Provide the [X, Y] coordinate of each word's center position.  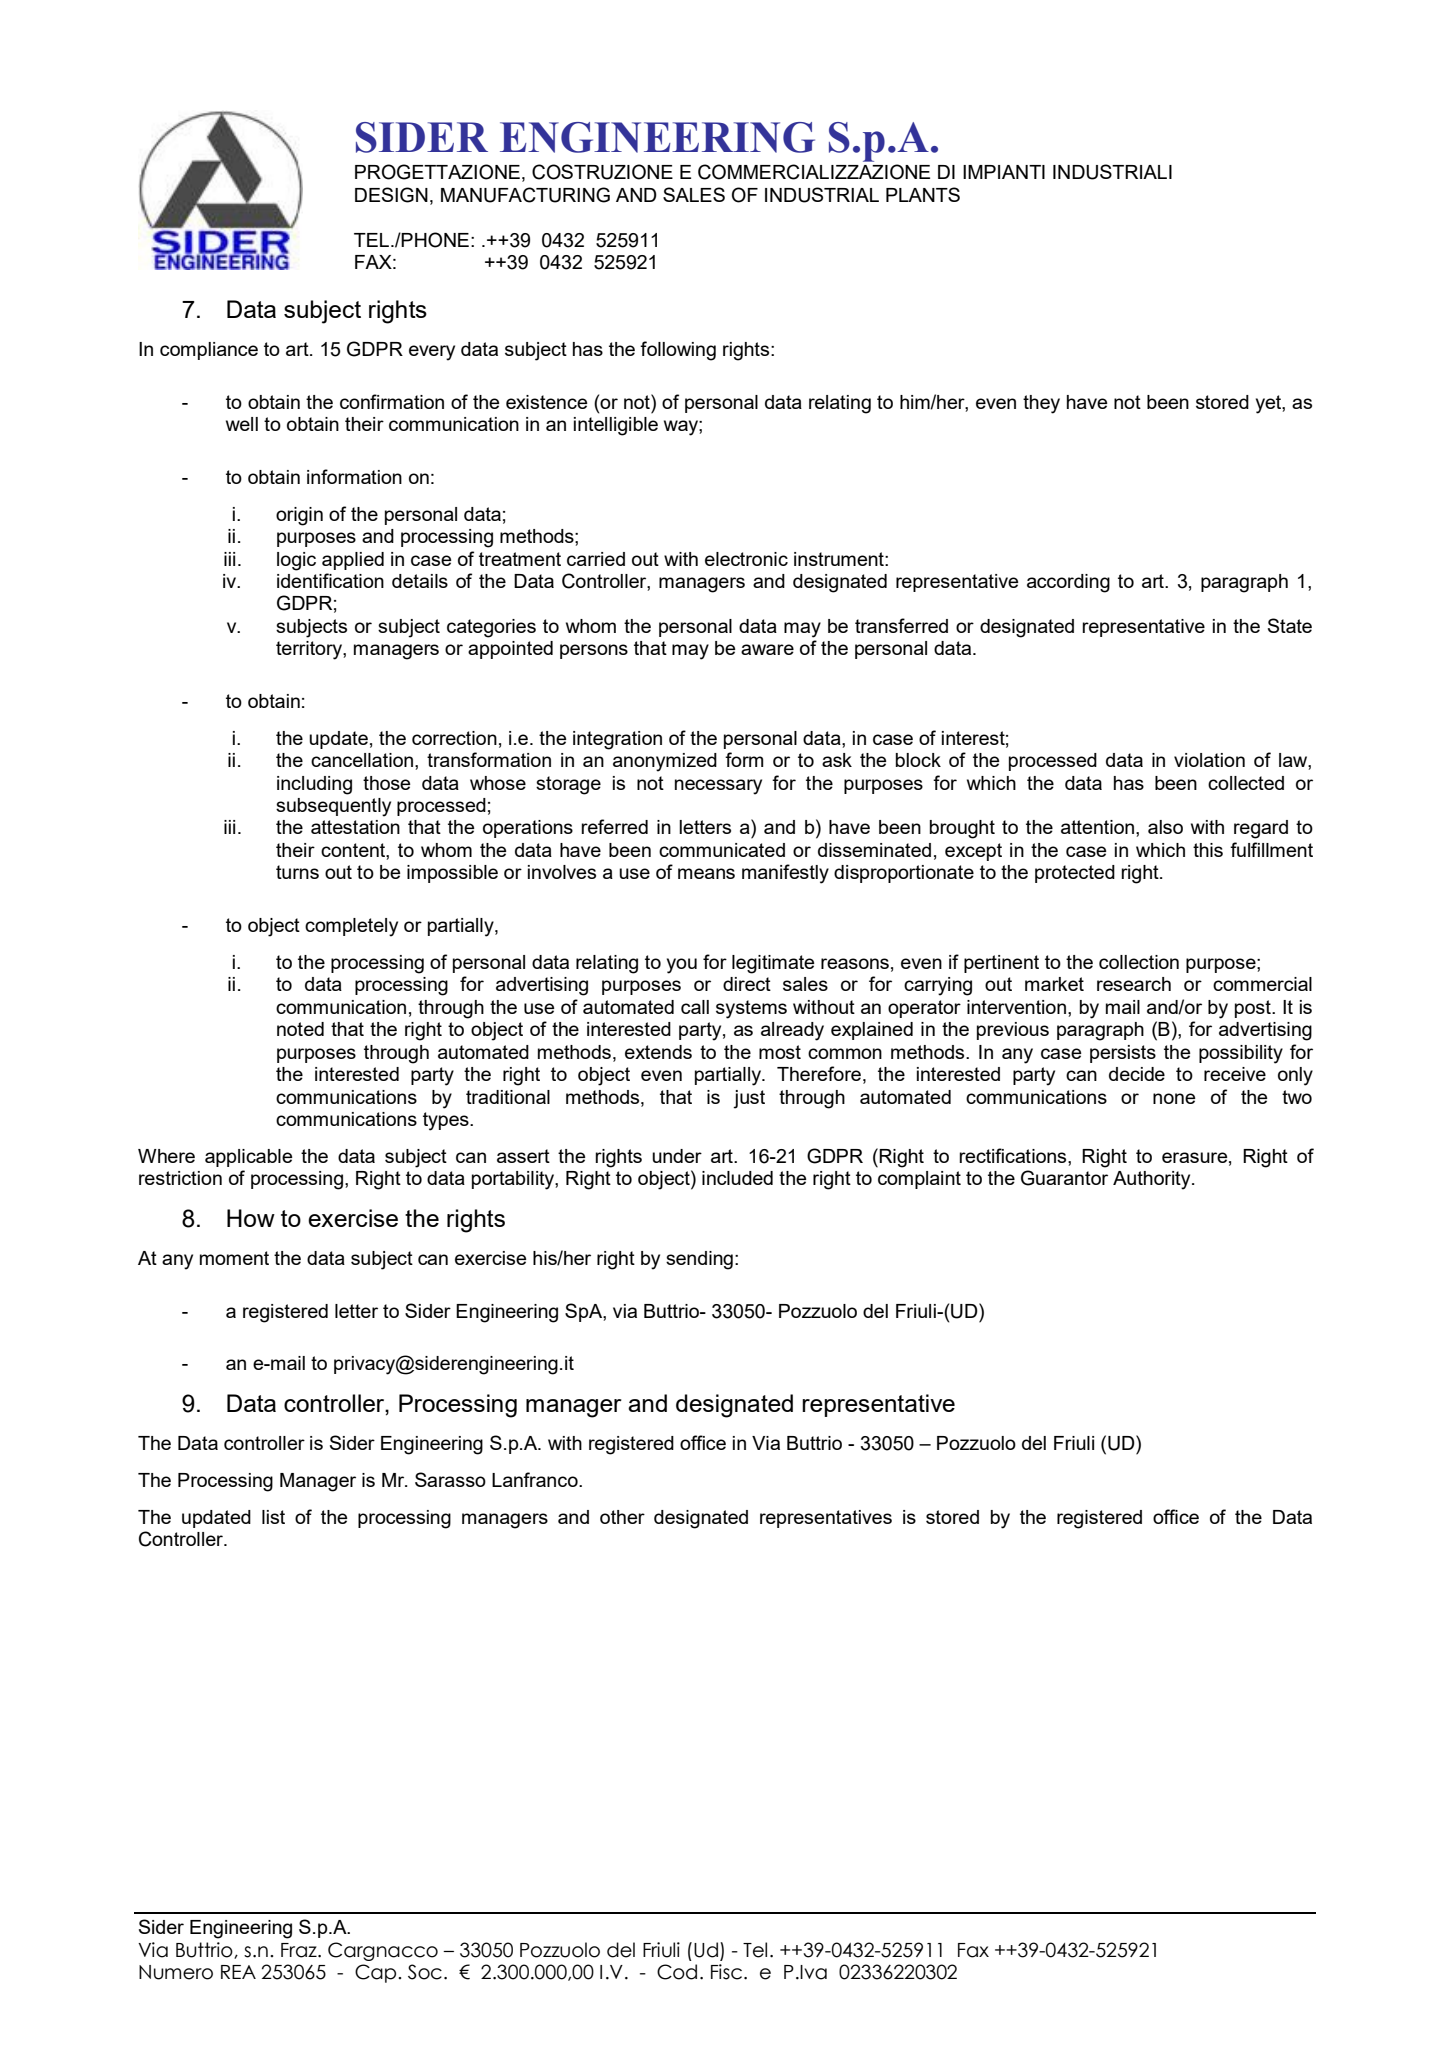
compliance [209, 351]
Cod [677, 1972]
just [749, 1099]
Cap [377, 1973]
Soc [425, 1972]
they [1041, 404]
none [1174, 1098]
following [678, 351]
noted [300, 1029]
